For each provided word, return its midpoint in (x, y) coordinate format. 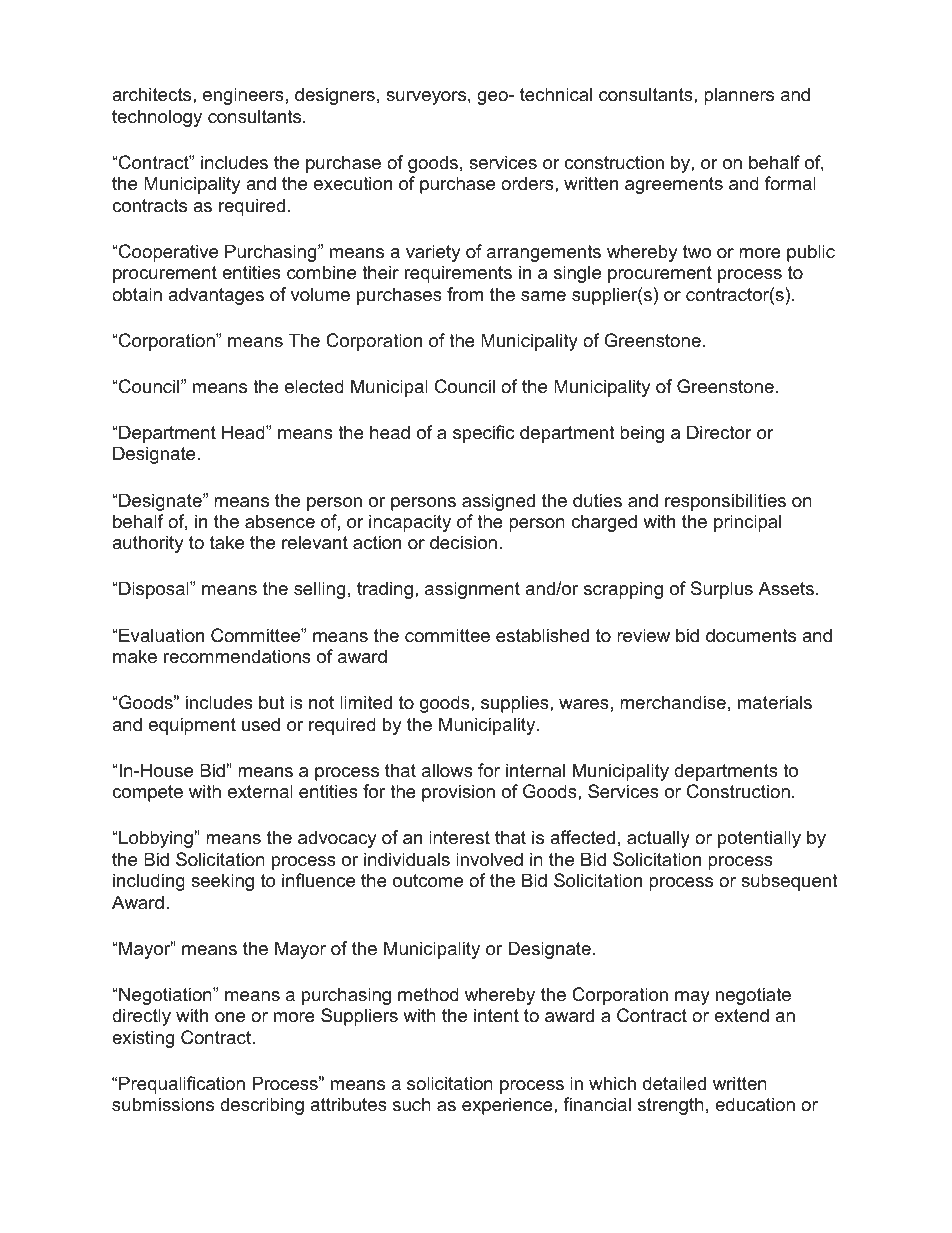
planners (739, 96)
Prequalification (182, 1085)
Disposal (154, 590)
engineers (243, 96)
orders (528, 183)
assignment (472, 590)
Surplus (722, 590)
